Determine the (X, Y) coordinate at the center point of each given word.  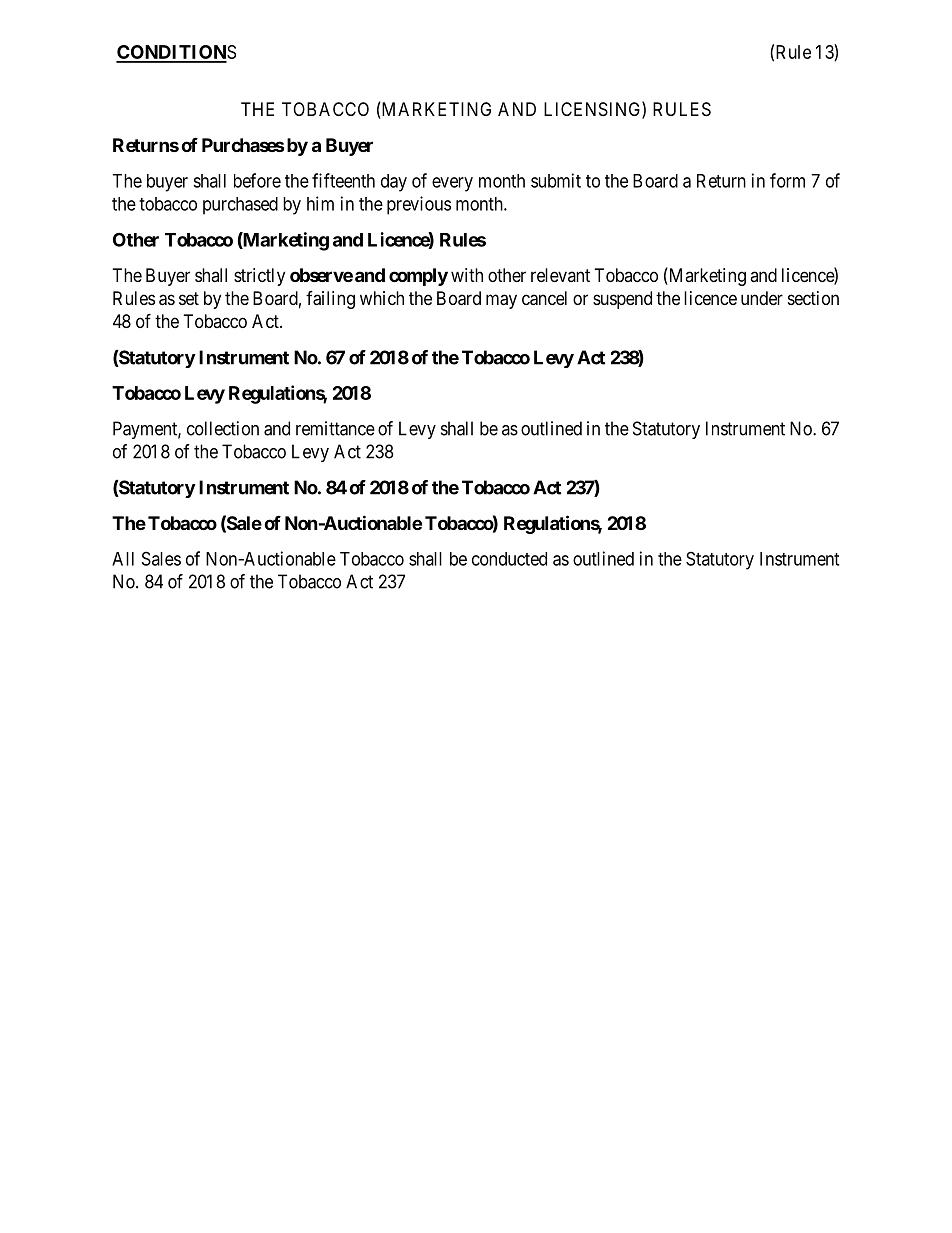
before (257, 180)
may (501, 301)
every (452, 184)
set (189, 298)
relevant (560, 275)
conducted (509, 559)
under (762, 298)
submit (556, 180)
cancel (544, 298)
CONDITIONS (176, 53)
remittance (335, 428)
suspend (622, 300)
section (813, 298)
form (787, 180)
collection (223, 428)
